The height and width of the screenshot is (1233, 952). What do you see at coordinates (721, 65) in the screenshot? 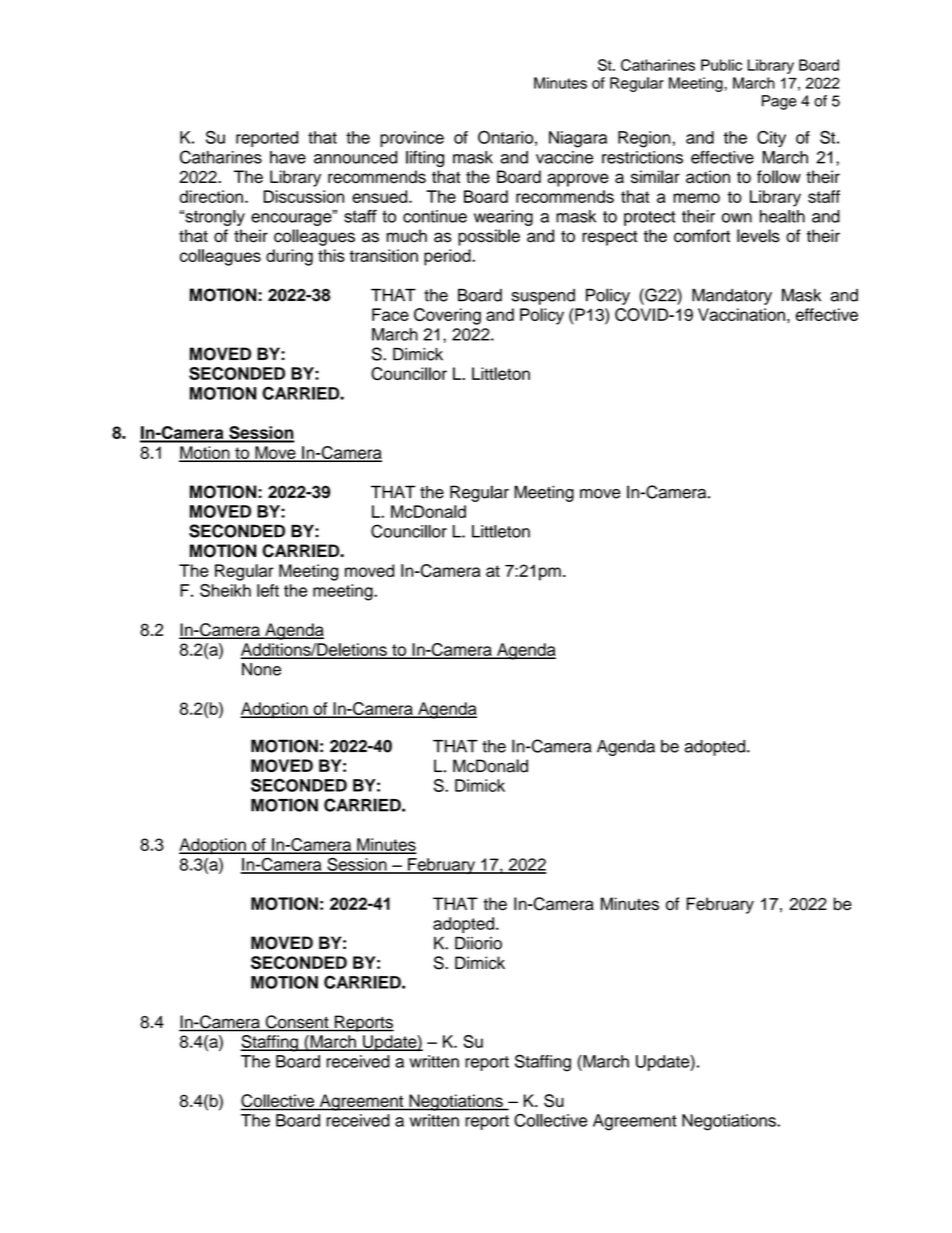
I see `Public` at bounding box center [721, 65].
